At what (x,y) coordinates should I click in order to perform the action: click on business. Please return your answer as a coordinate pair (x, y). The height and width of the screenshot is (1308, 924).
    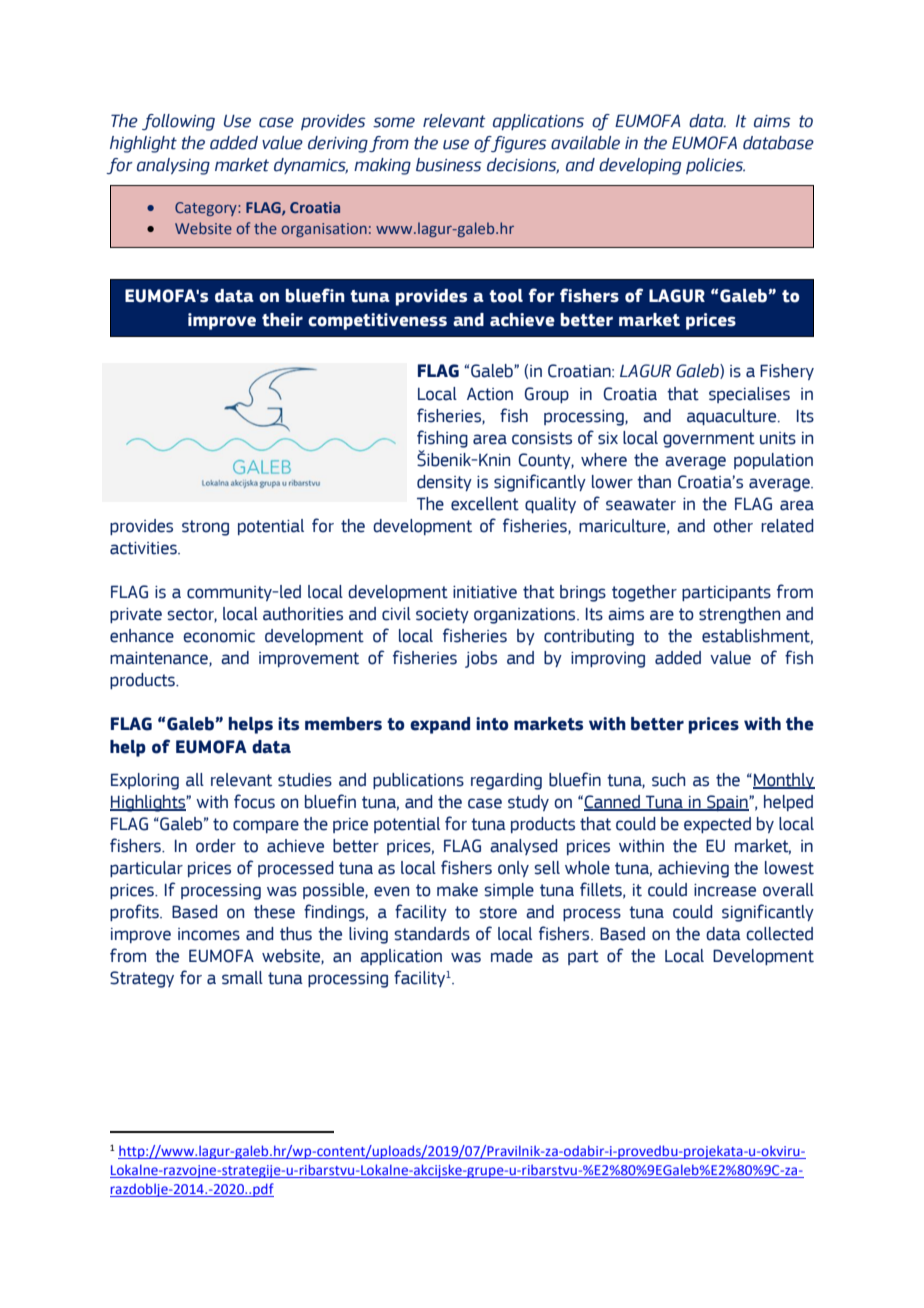
    Looking at the image, I should click on (449, 165).
